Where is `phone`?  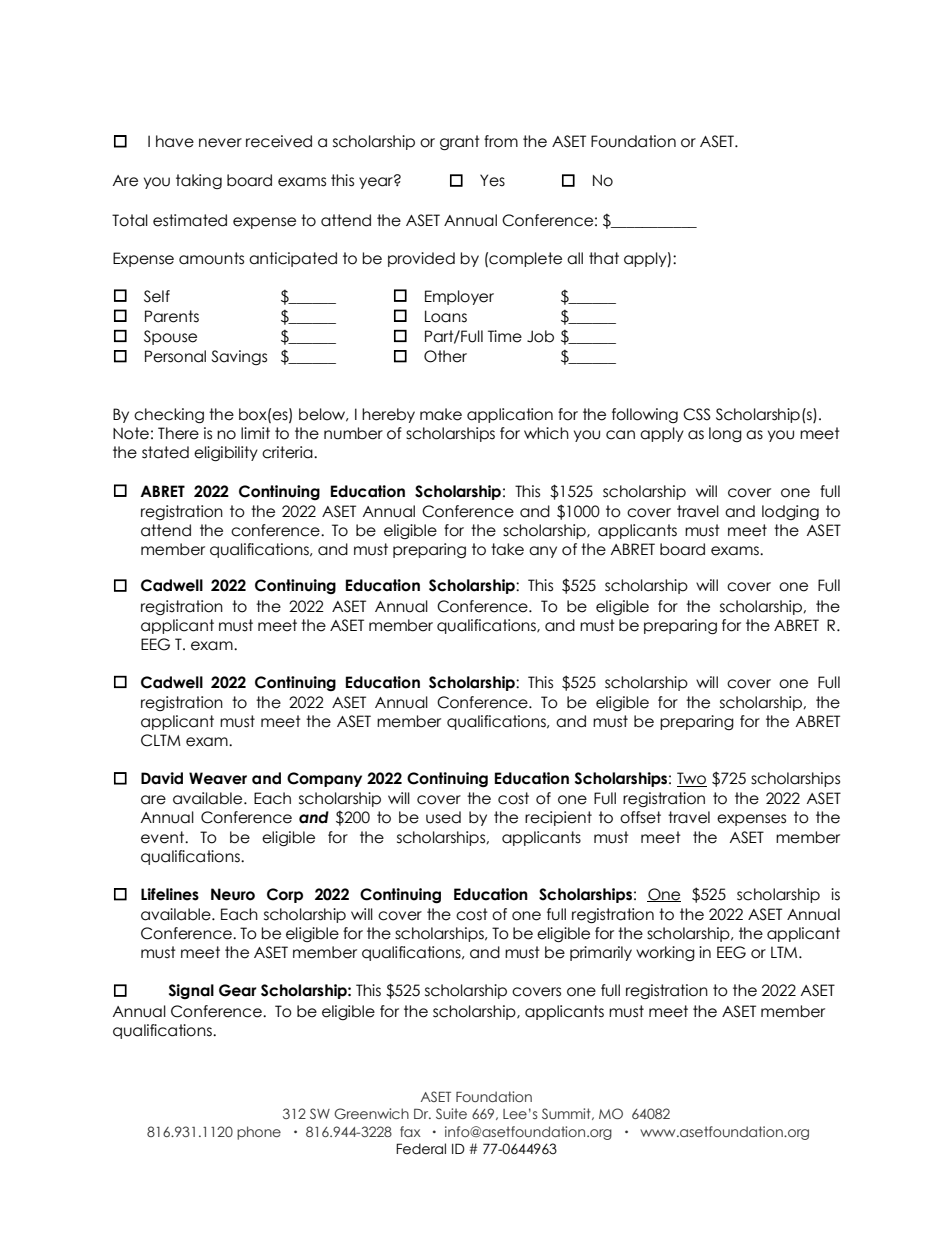 phone is located at coordinates (259, 1133).
